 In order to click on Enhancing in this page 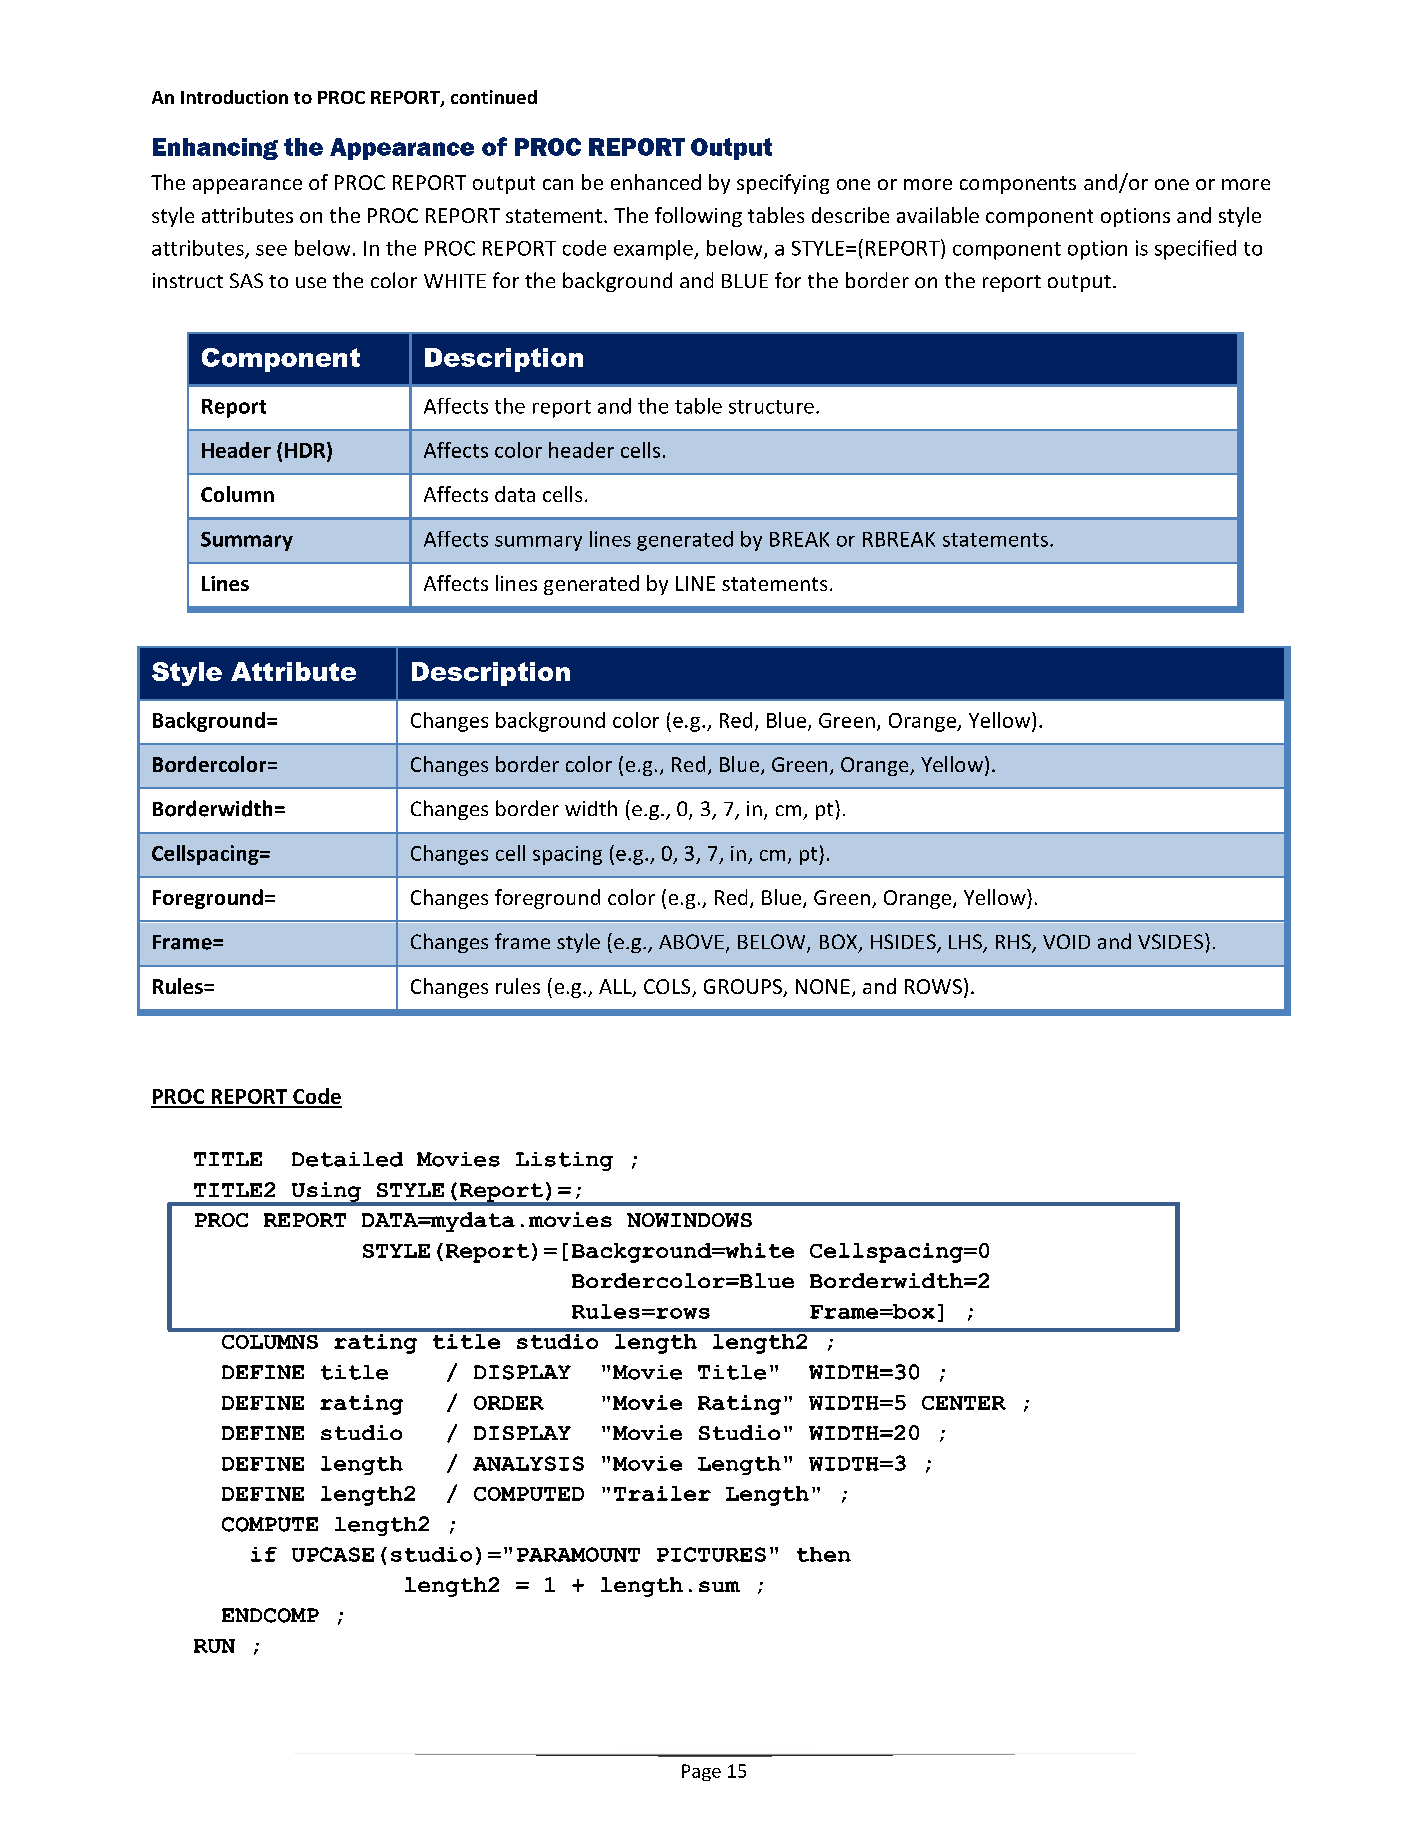, I will do `click(215, 149)`.
